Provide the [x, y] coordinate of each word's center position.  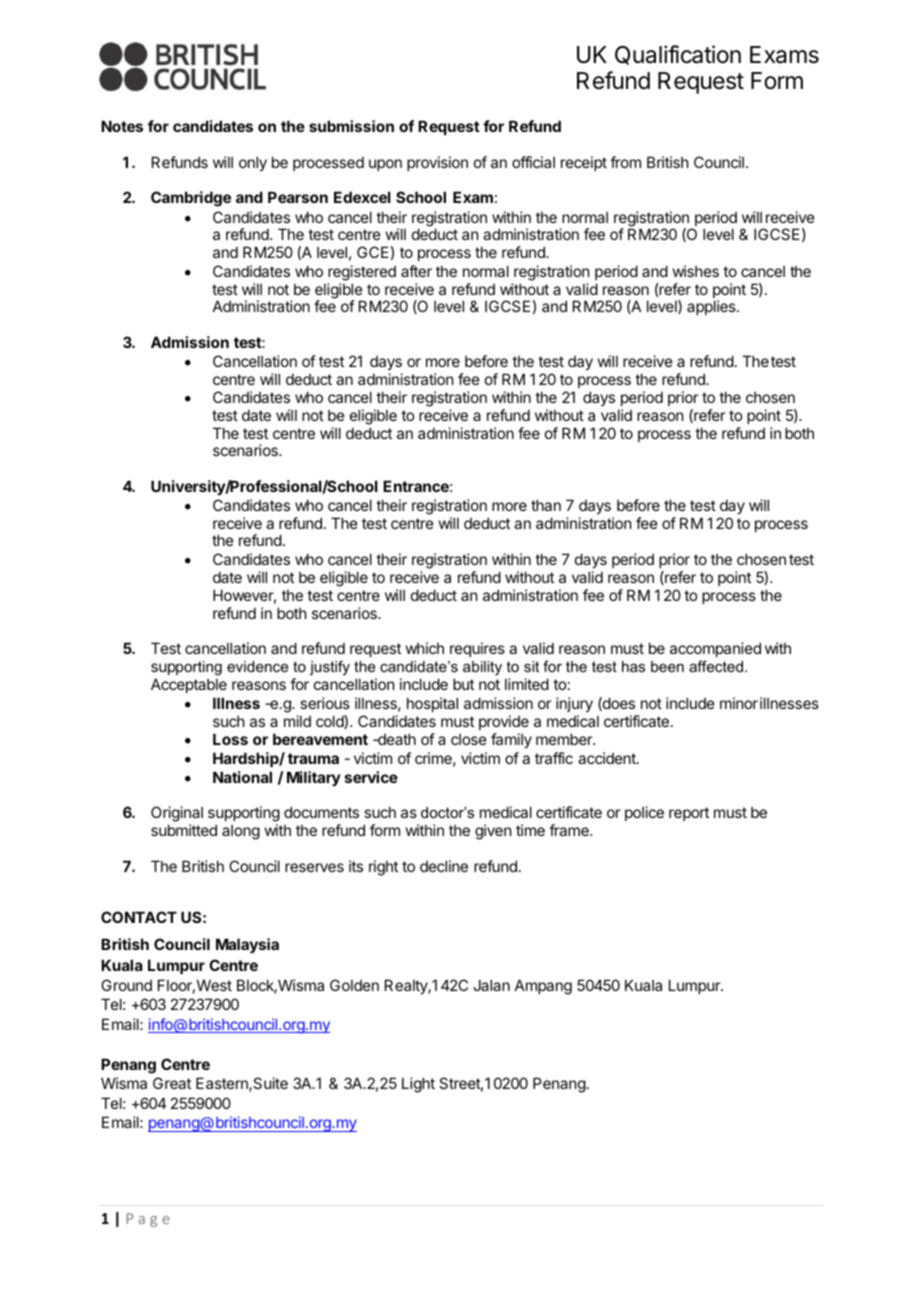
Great [172, 1083]
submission [351, 126]
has [633, 666]
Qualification [678, 55]
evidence [257, 666]
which [425, 648]
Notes [122, 126]
